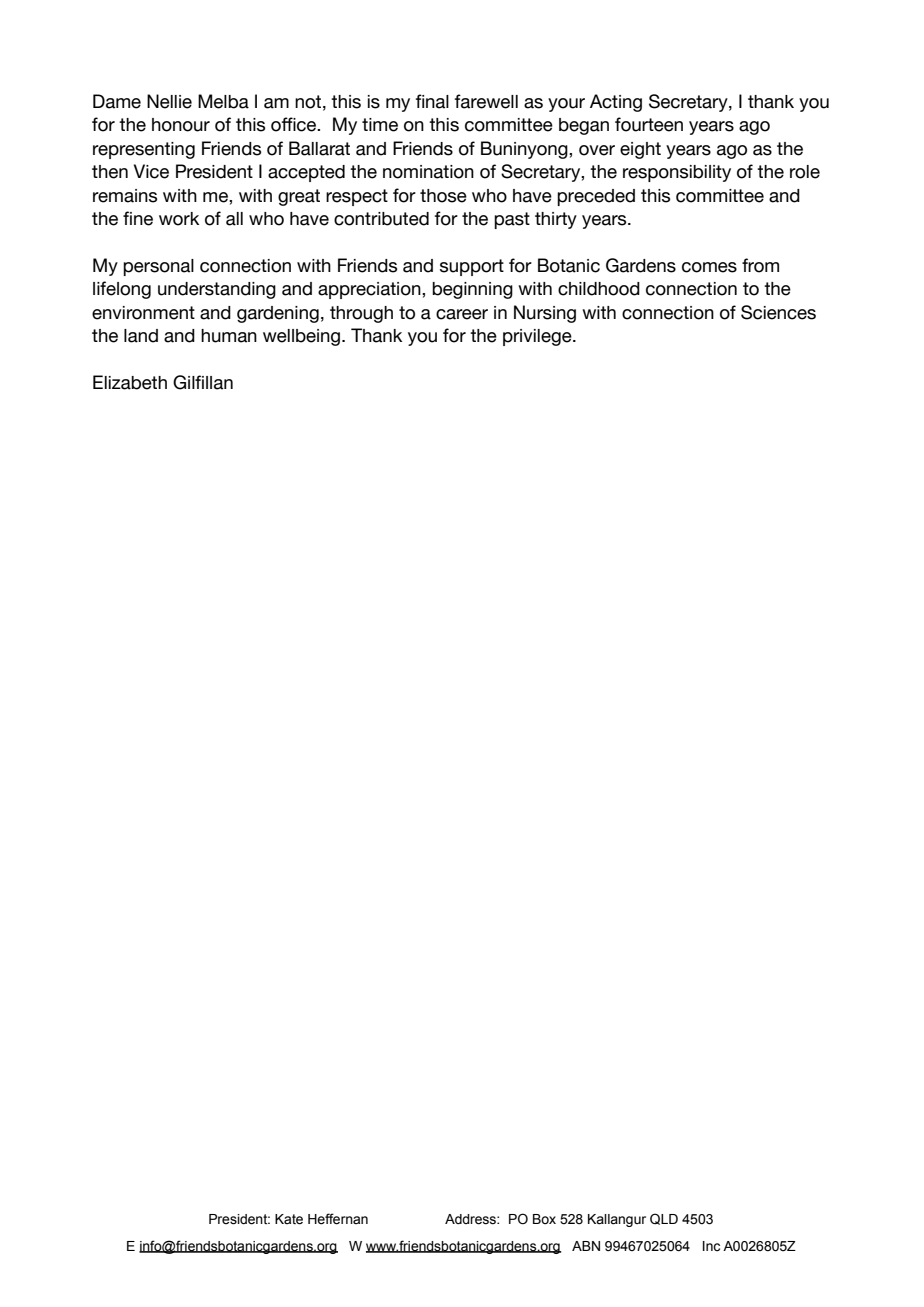  Describe the element at coordinates (432, 101) in the screenshot. I see `final` at that location.
